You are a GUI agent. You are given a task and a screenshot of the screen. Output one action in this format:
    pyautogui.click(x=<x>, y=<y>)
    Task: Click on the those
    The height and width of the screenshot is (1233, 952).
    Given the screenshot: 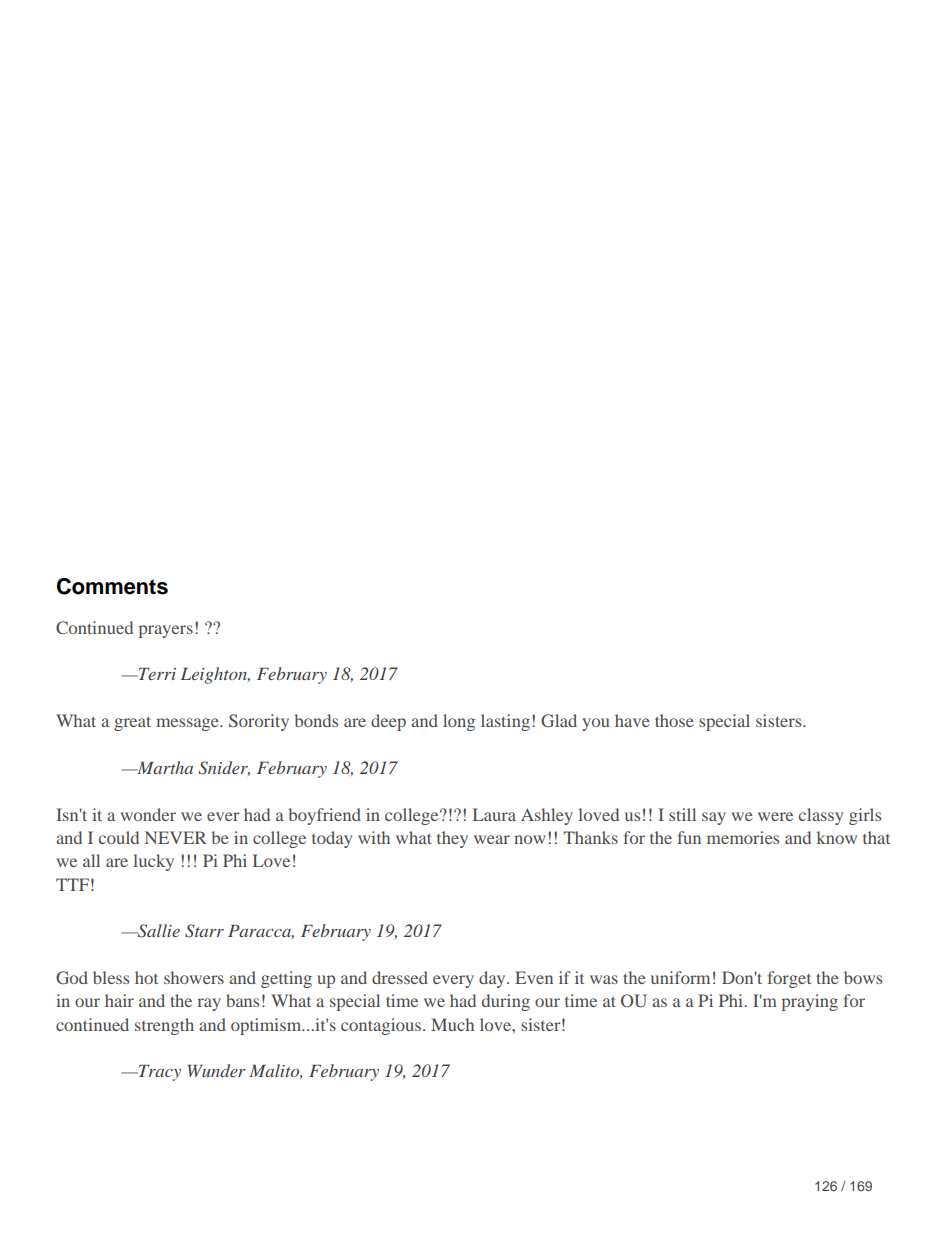 What is the action you would take?
    pyautogui.click(x=674, y=720)
